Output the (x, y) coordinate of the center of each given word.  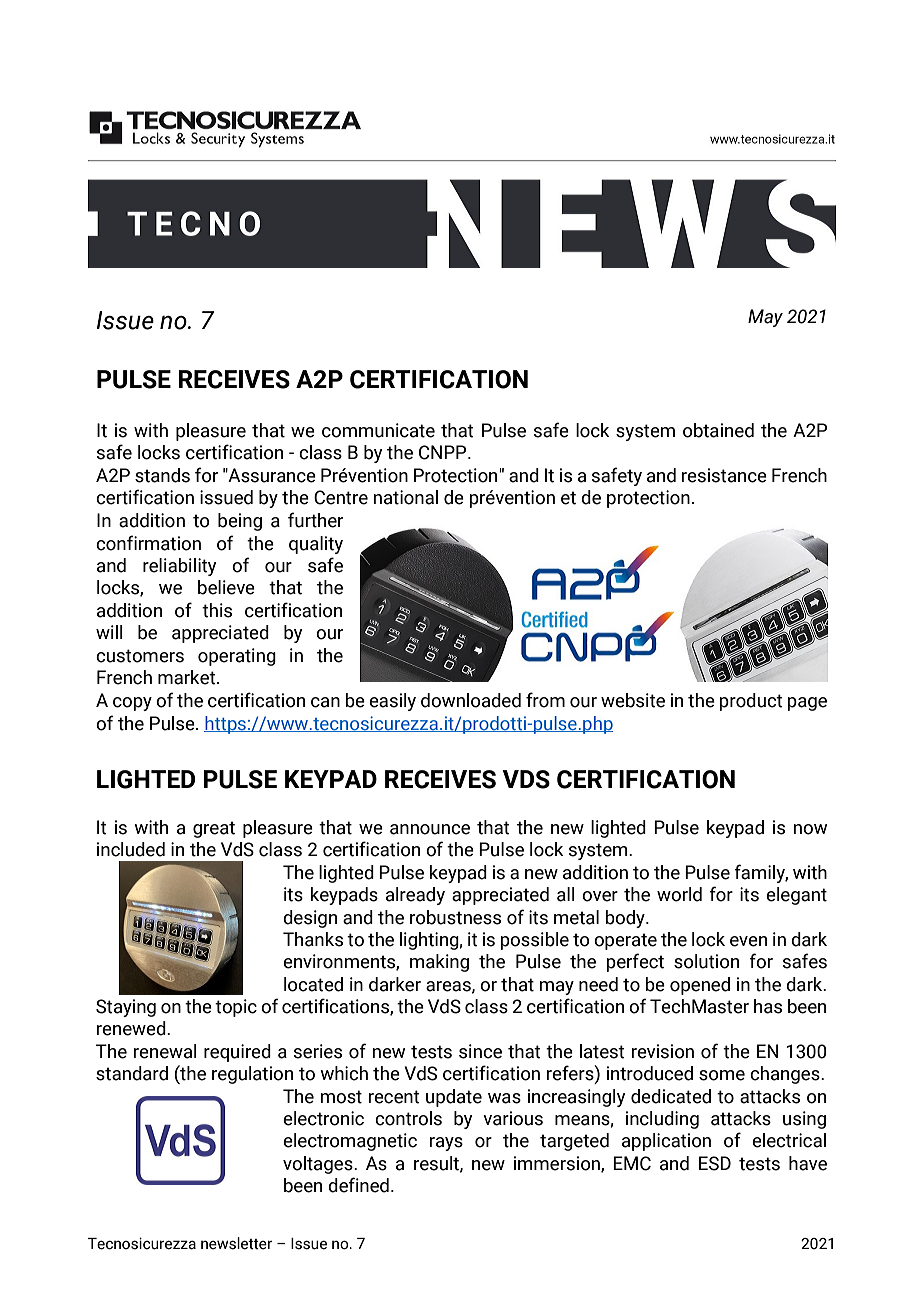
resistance (724, 475)
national (405, 497)
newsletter (236, 1243)
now (810, 829)
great (214, 829)
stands (162, 475)
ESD (715, 1163)
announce (430, 829)
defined (358, 1185)
